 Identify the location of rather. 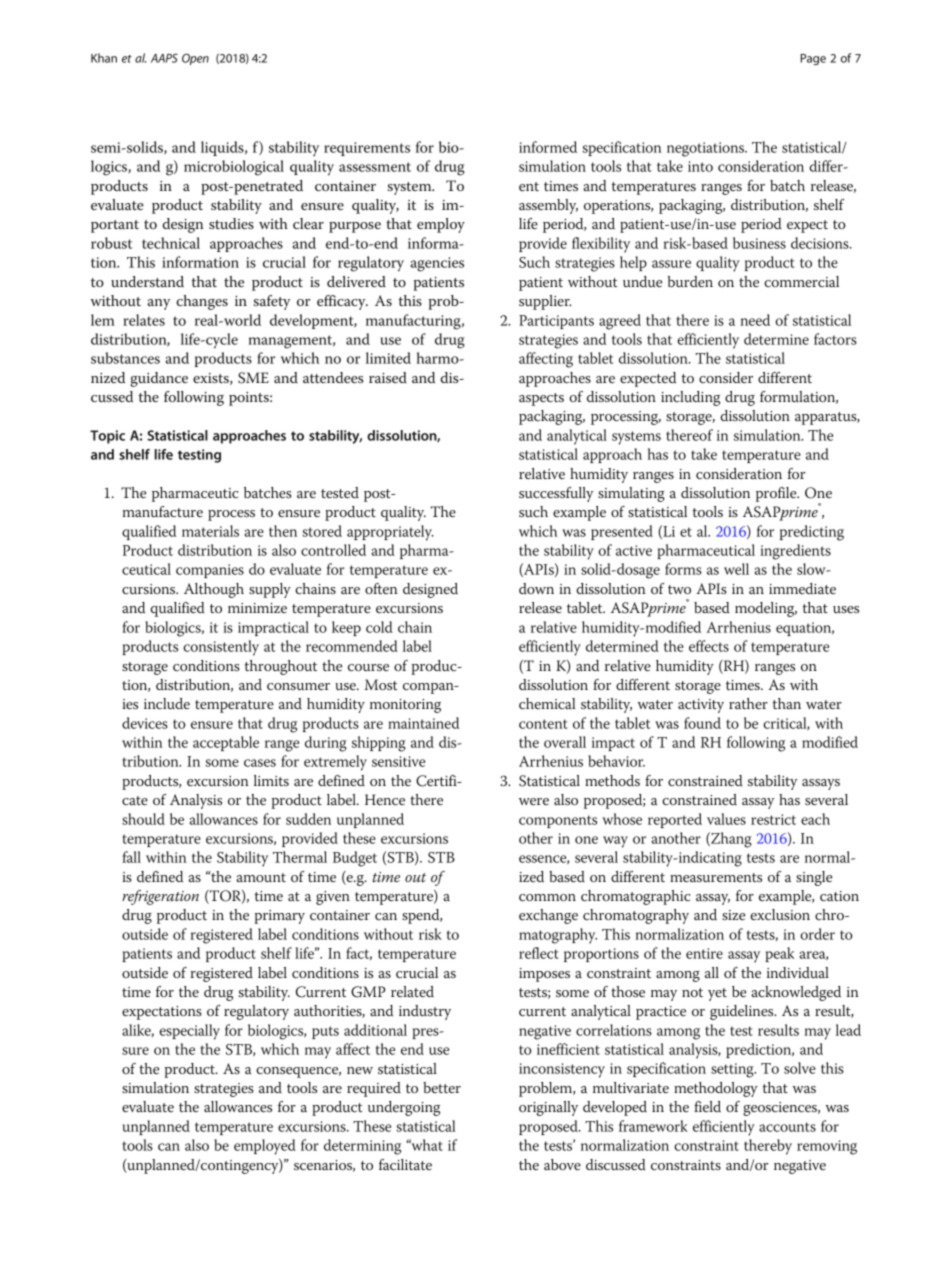
(748, 703).
